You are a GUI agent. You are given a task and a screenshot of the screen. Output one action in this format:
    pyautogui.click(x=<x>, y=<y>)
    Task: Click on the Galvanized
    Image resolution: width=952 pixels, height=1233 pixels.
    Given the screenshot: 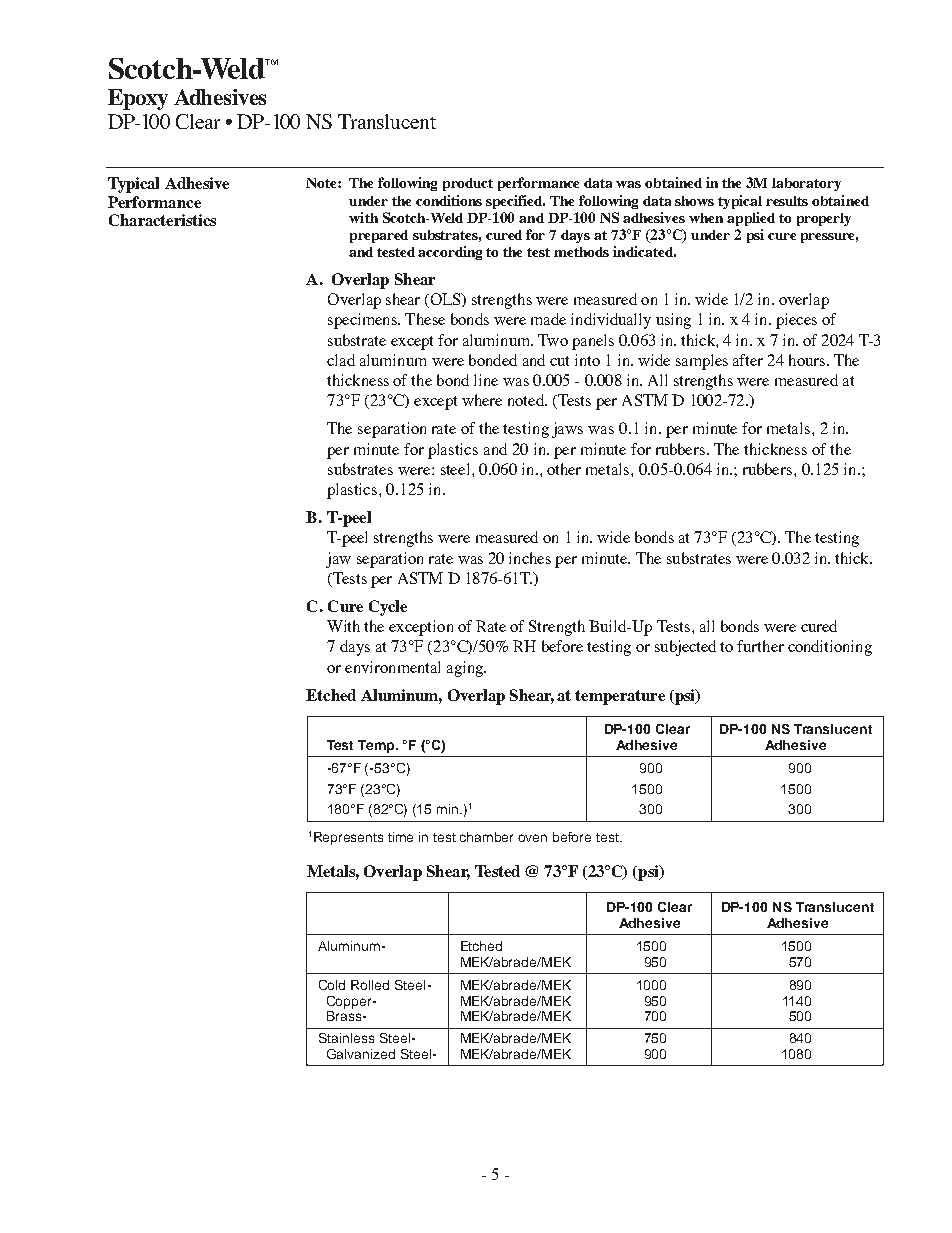 What is the action you would take?
    pyautogui.click(x=361, y=1054)
